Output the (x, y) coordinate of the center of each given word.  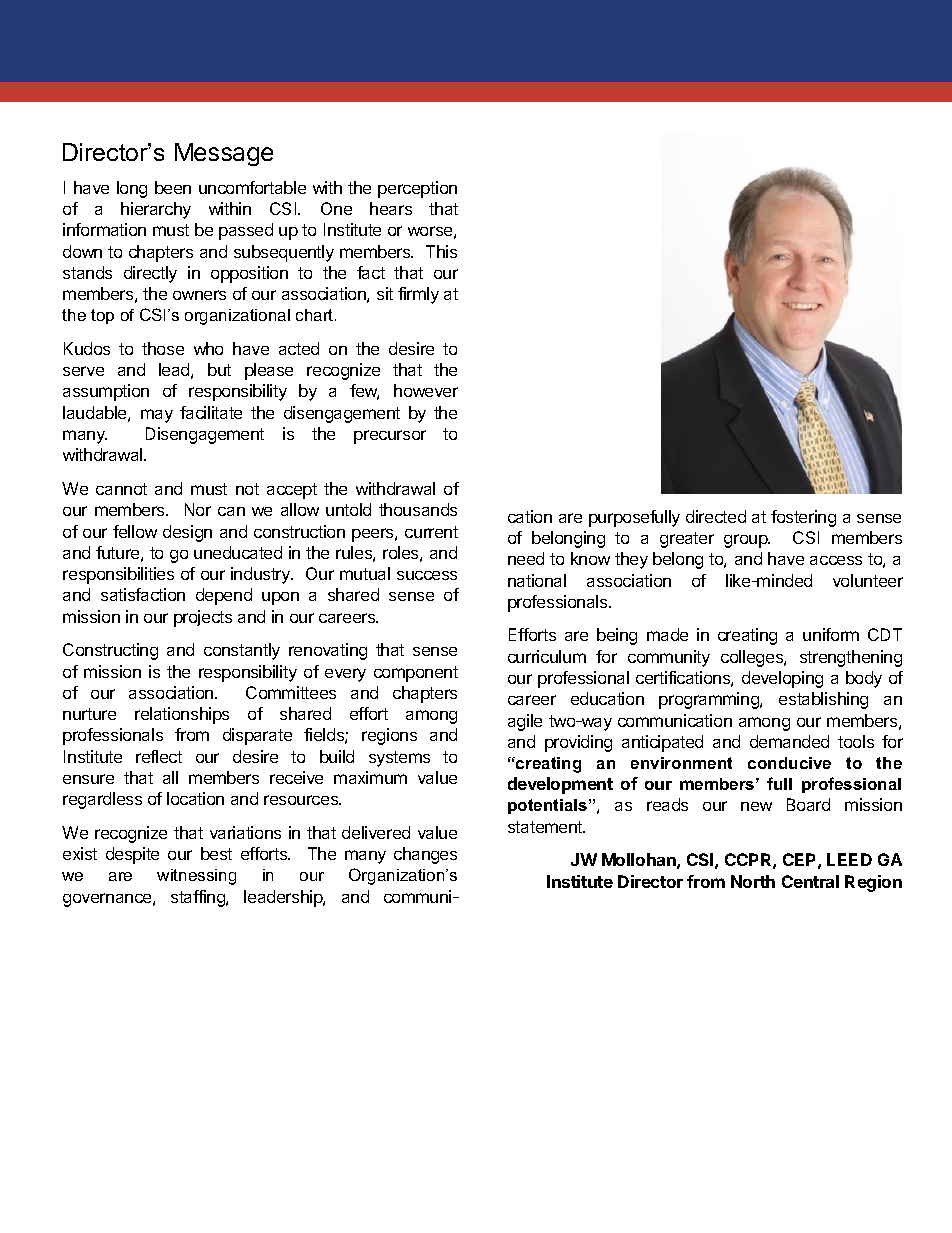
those (163, 348)
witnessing (196, 877)
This (441, 251)
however (426, 390)
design (187, 533)
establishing (823, 700)
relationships (182, 715)
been (173, 187)
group (747, 541)
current (431, 532)
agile (525, 722)
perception (417, 189)
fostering (803, 518)
